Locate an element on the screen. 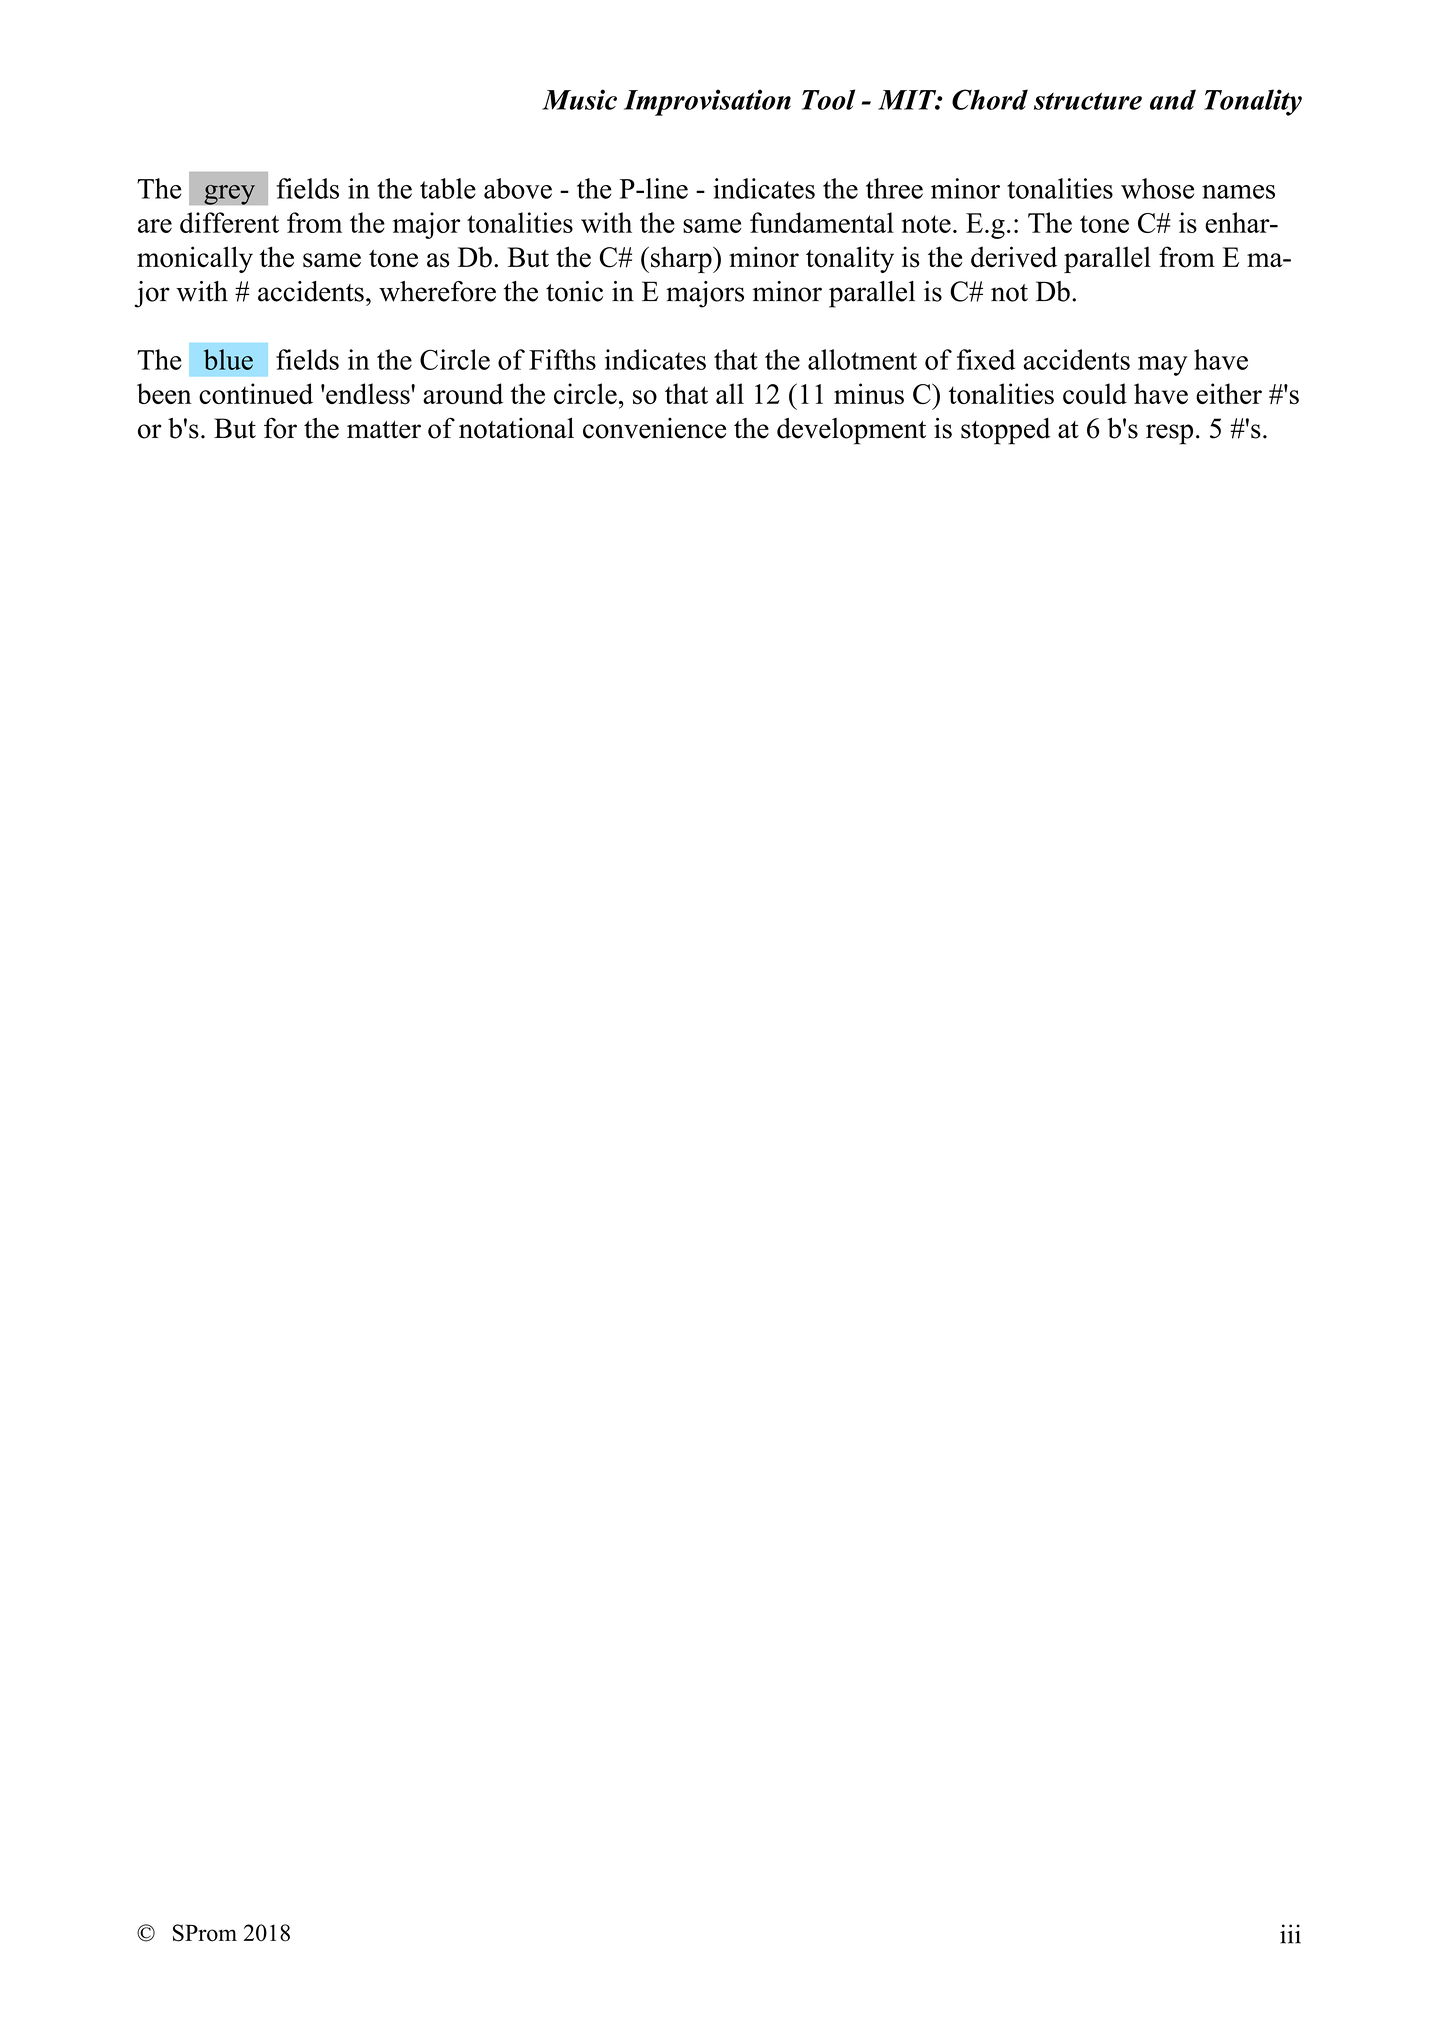 The width and height of the screenshot is (1439, 2035). notational is located at coordinates (516, 428).
